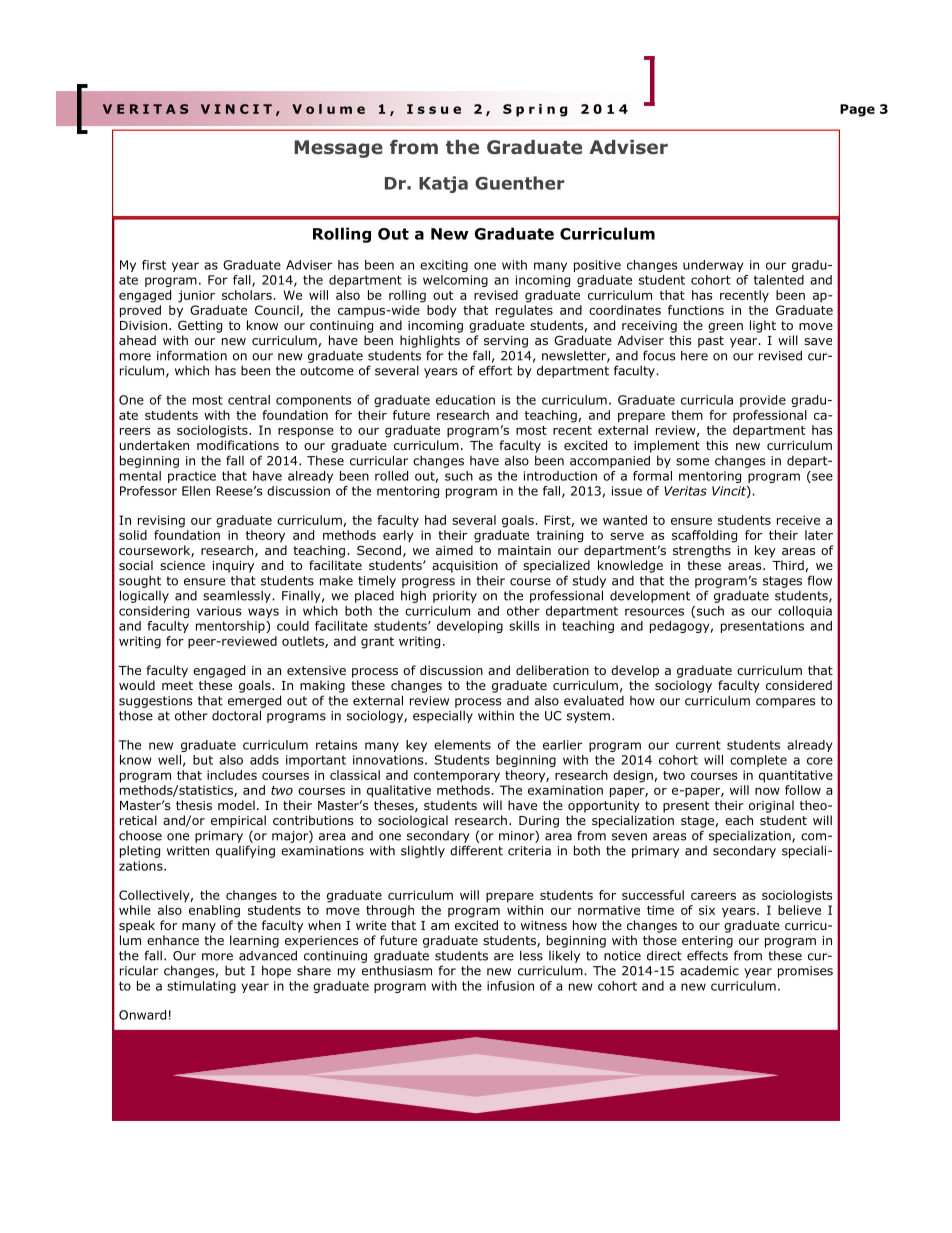  I want to click on especially, so click(443, 716).
